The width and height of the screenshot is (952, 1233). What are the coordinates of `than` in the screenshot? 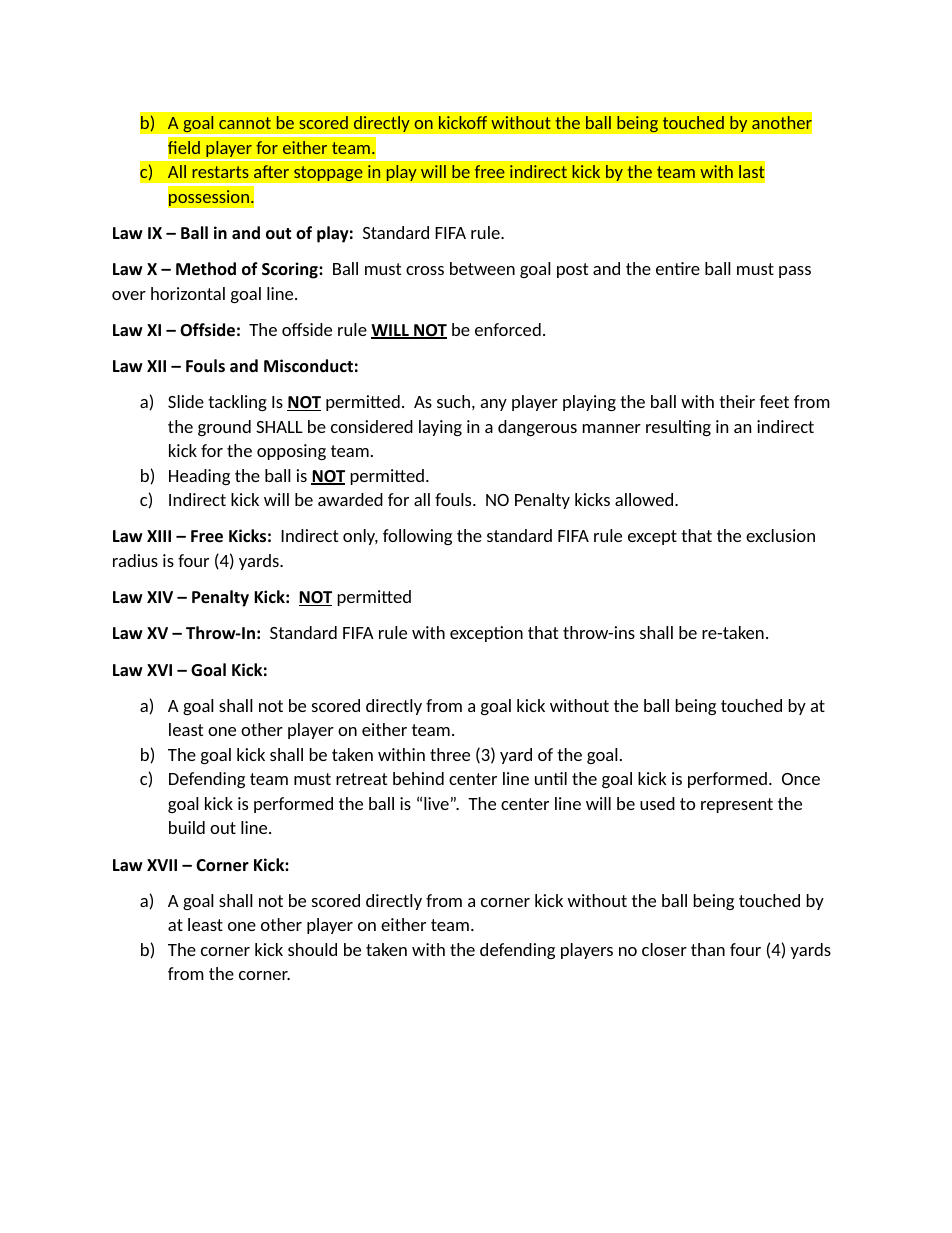 It's located at (708, 949).
